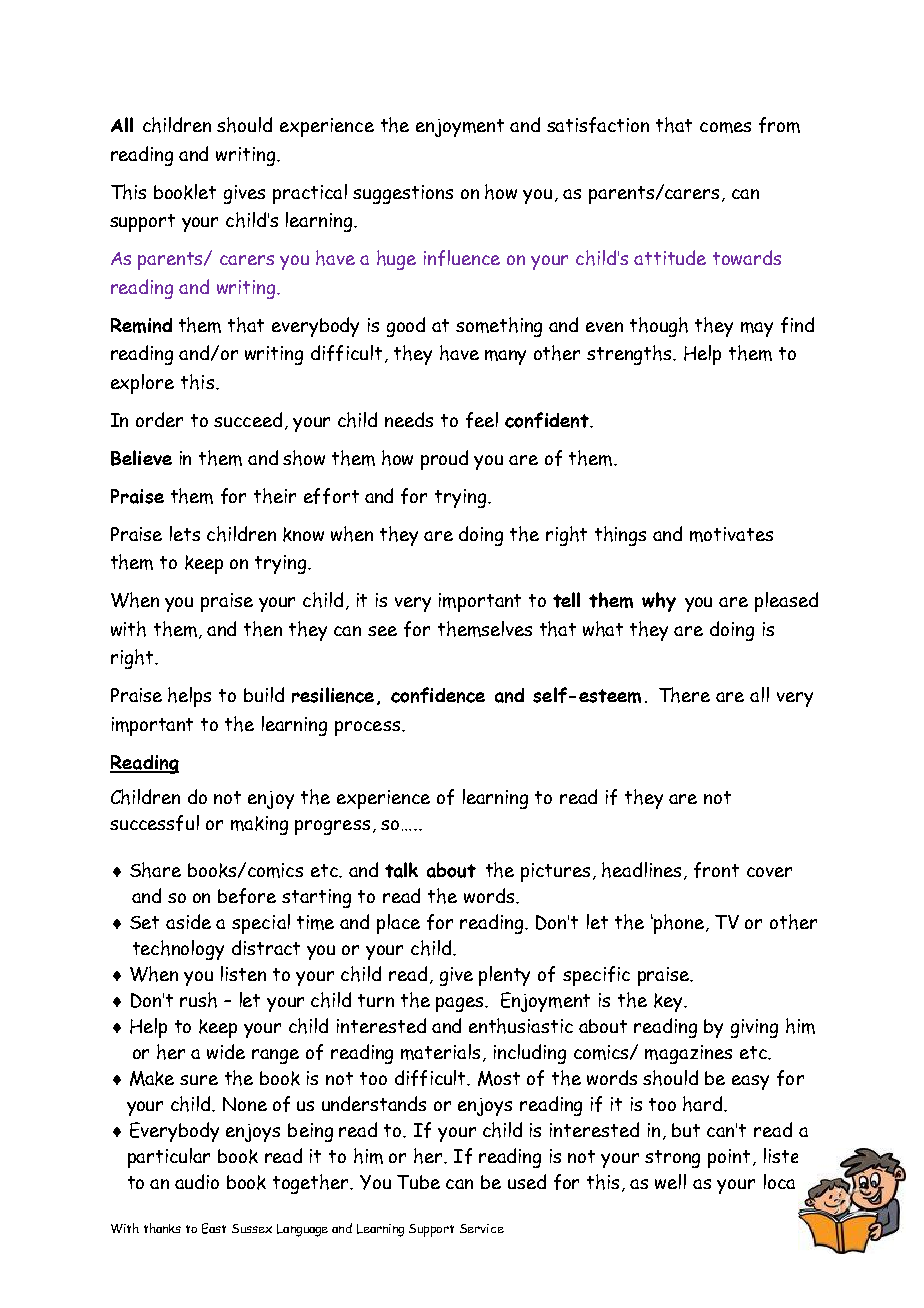 Image resolution: width=924 pixels, height=1308 pixels. I want to click on motivates, so click(731, 534).
